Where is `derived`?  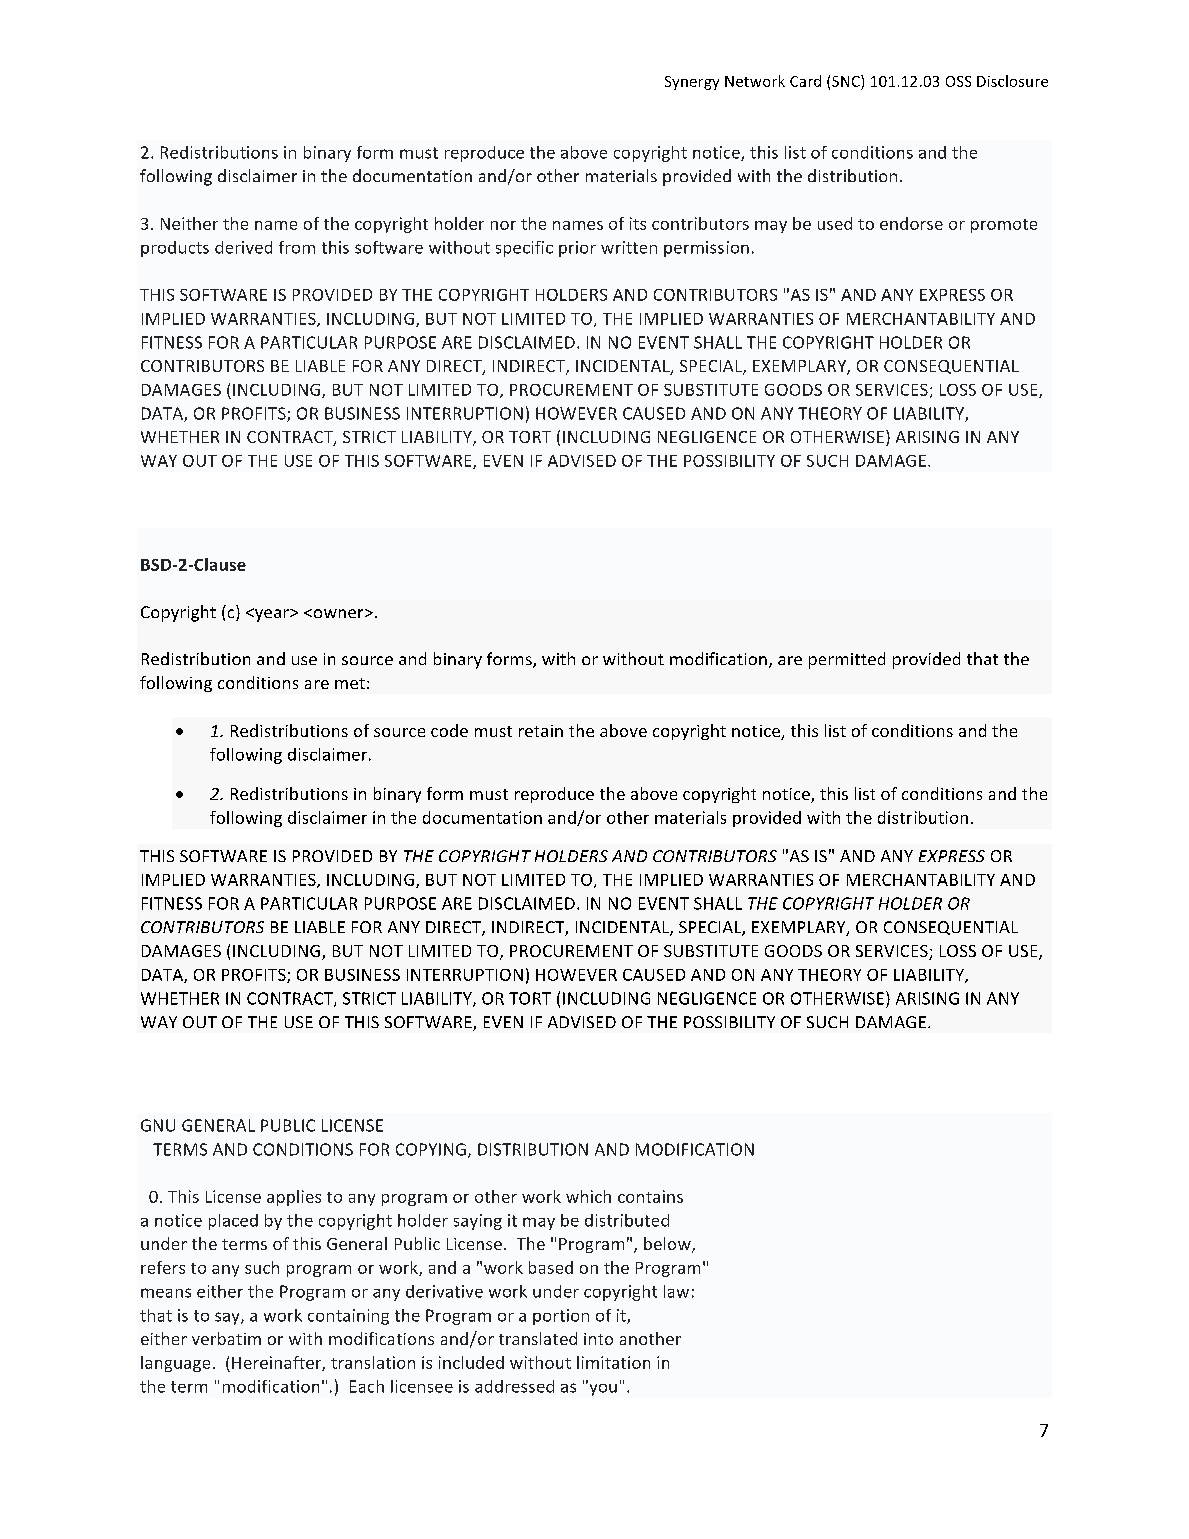 derived is located at coordinates (243, 247).
